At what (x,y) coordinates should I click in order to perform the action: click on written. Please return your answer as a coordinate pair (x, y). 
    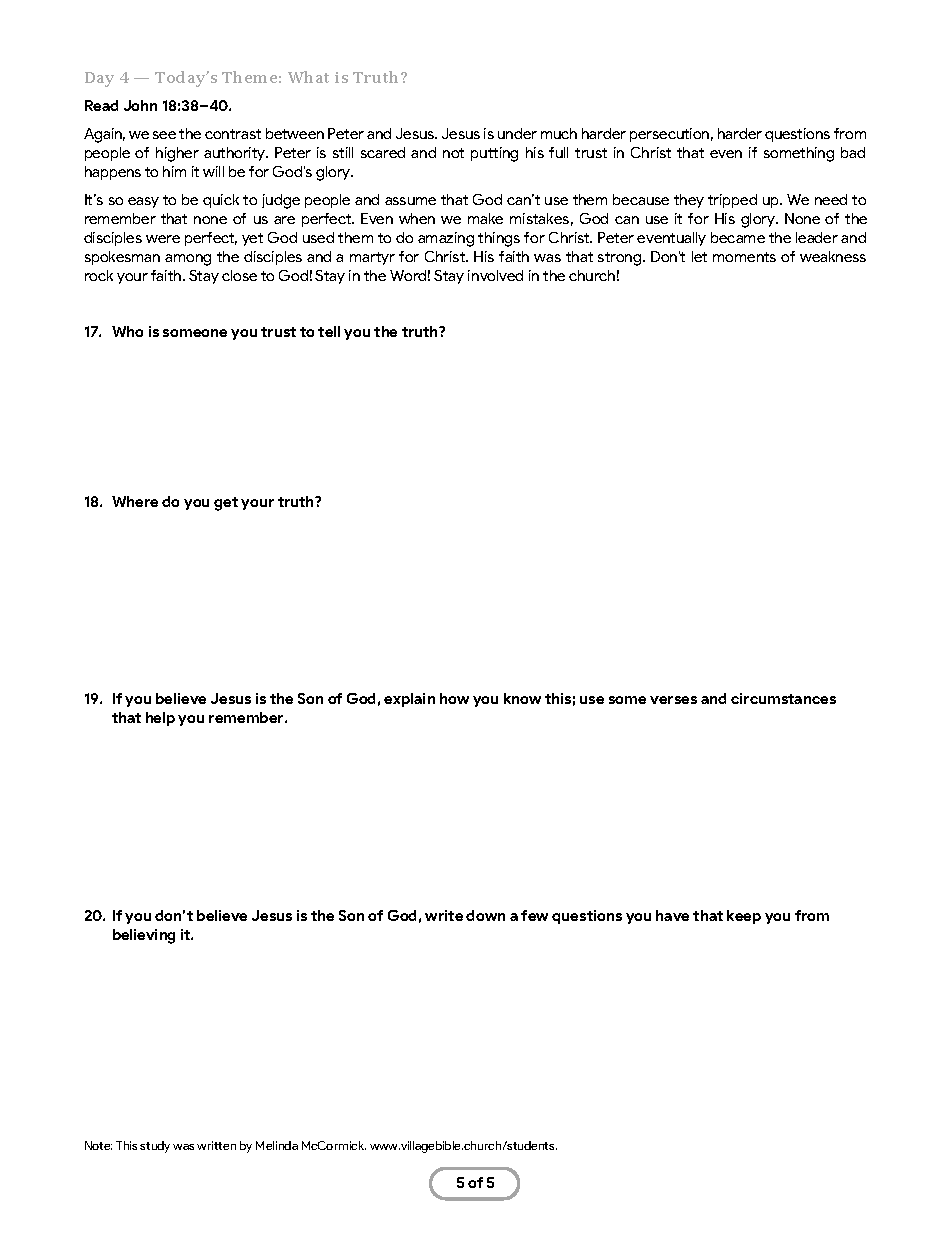
    Looking at the image, I should click on (216, 1145).
